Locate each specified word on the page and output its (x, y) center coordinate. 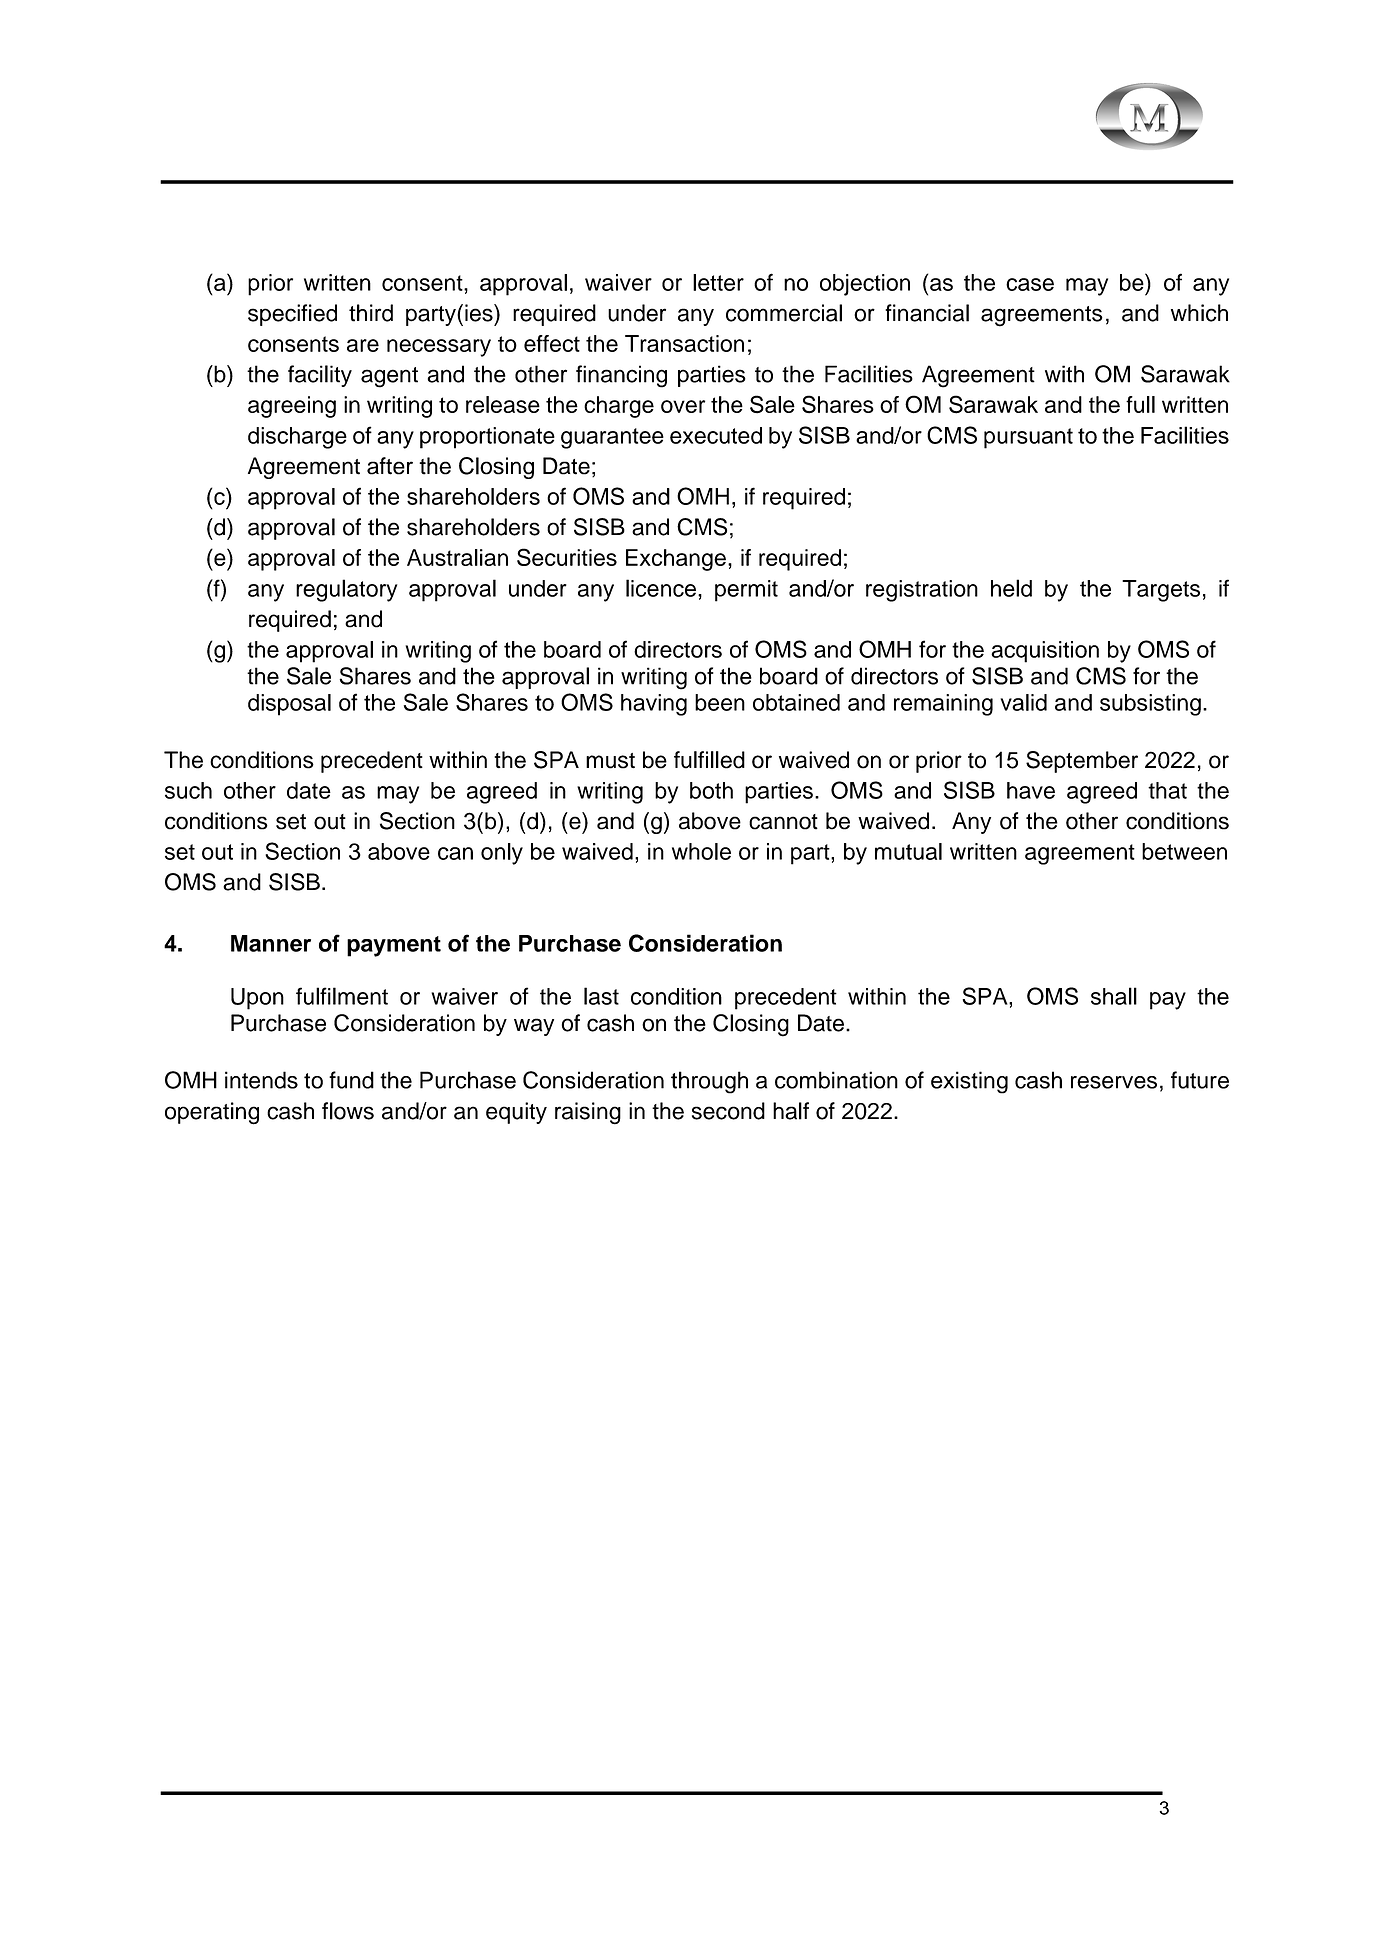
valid (1023, 702)
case (1030, 284)
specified (292, 315)
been (720, 702)
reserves (1114, 1082)
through (709, 1082)
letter (718, 282)
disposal (289, 705)
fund (351, 1080)
